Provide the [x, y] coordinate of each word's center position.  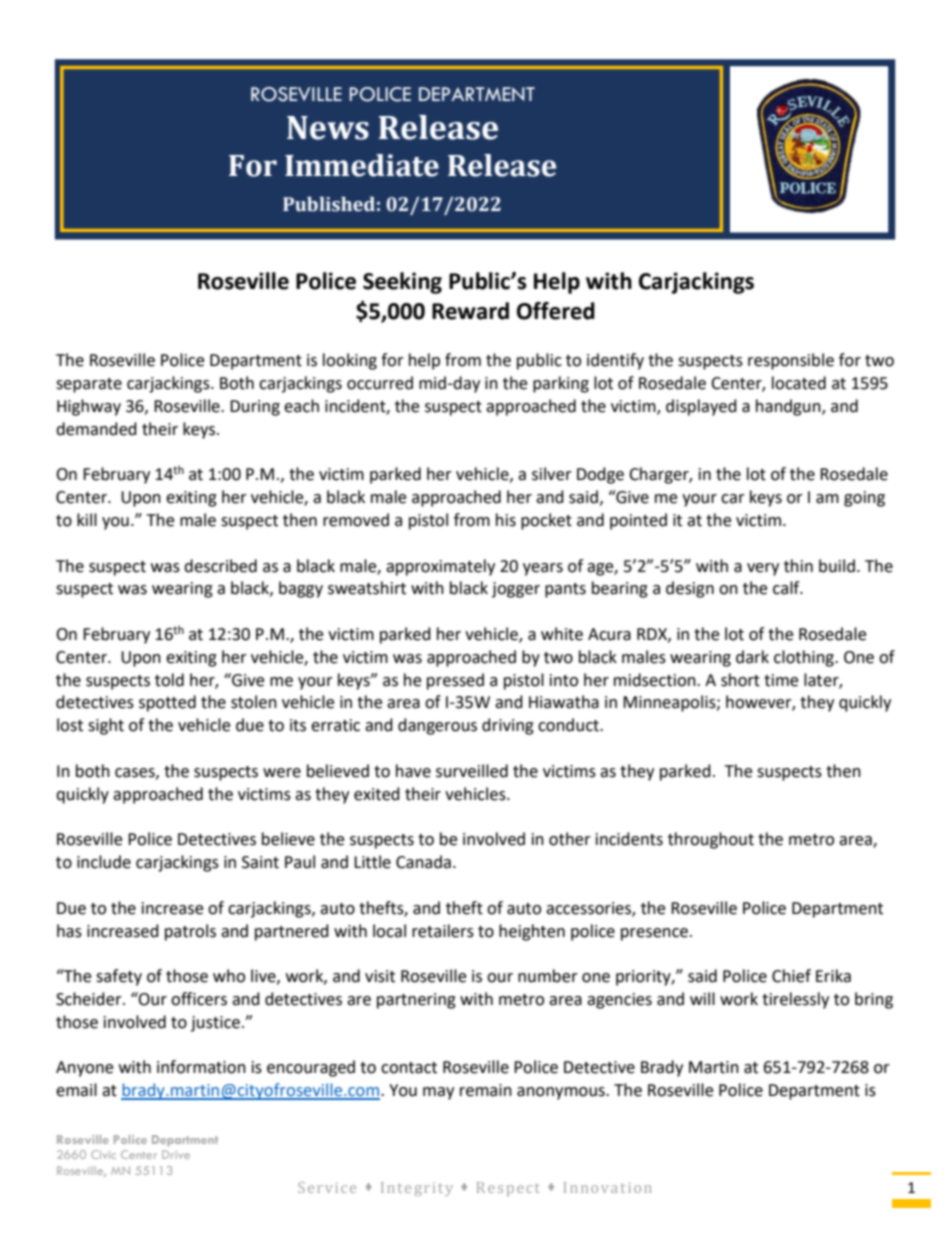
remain [486, 1090]
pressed [455, 681]
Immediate [362, 165]
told [169, 680]
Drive [176, 1154]
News [328, 128]
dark [752, 657]
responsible [791, 361]
